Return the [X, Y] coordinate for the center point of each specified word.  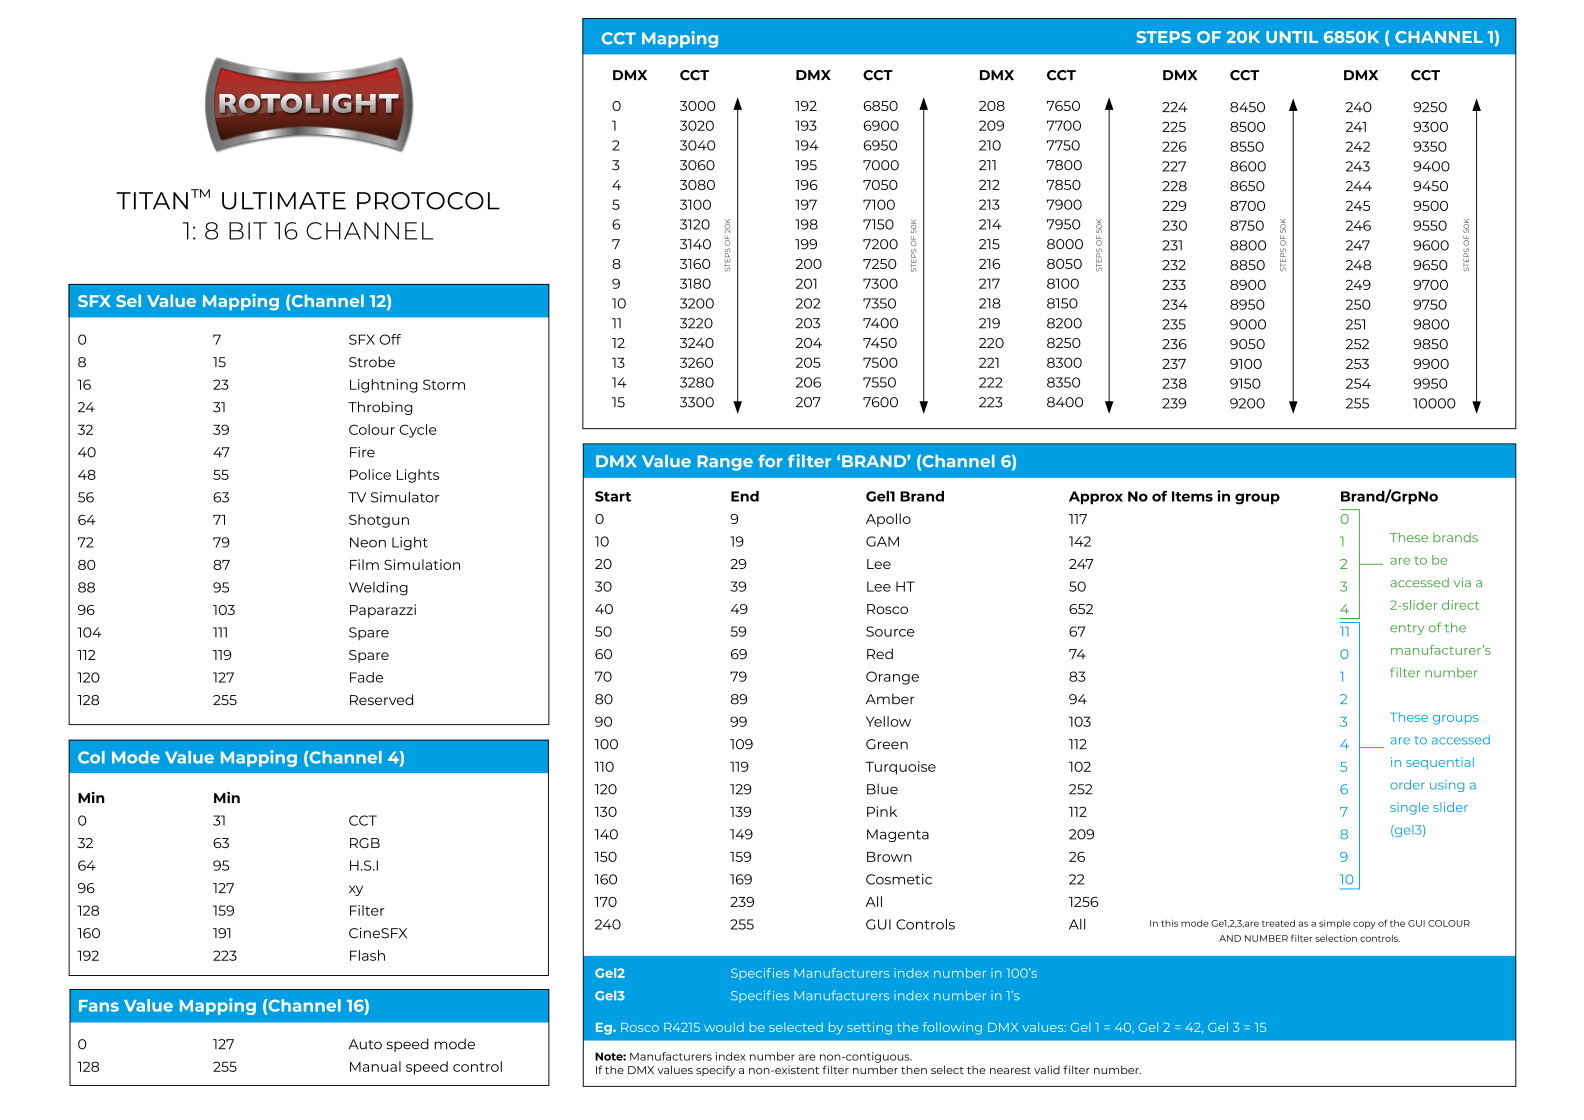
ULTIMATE [284, 201]
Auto [365, 1044]
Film [364, 564]
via [1462, 582]
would [724, 1027]
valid [1047, 1069]
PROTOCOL [428, 201]
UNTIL [1292, 37]
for [770, 460]
